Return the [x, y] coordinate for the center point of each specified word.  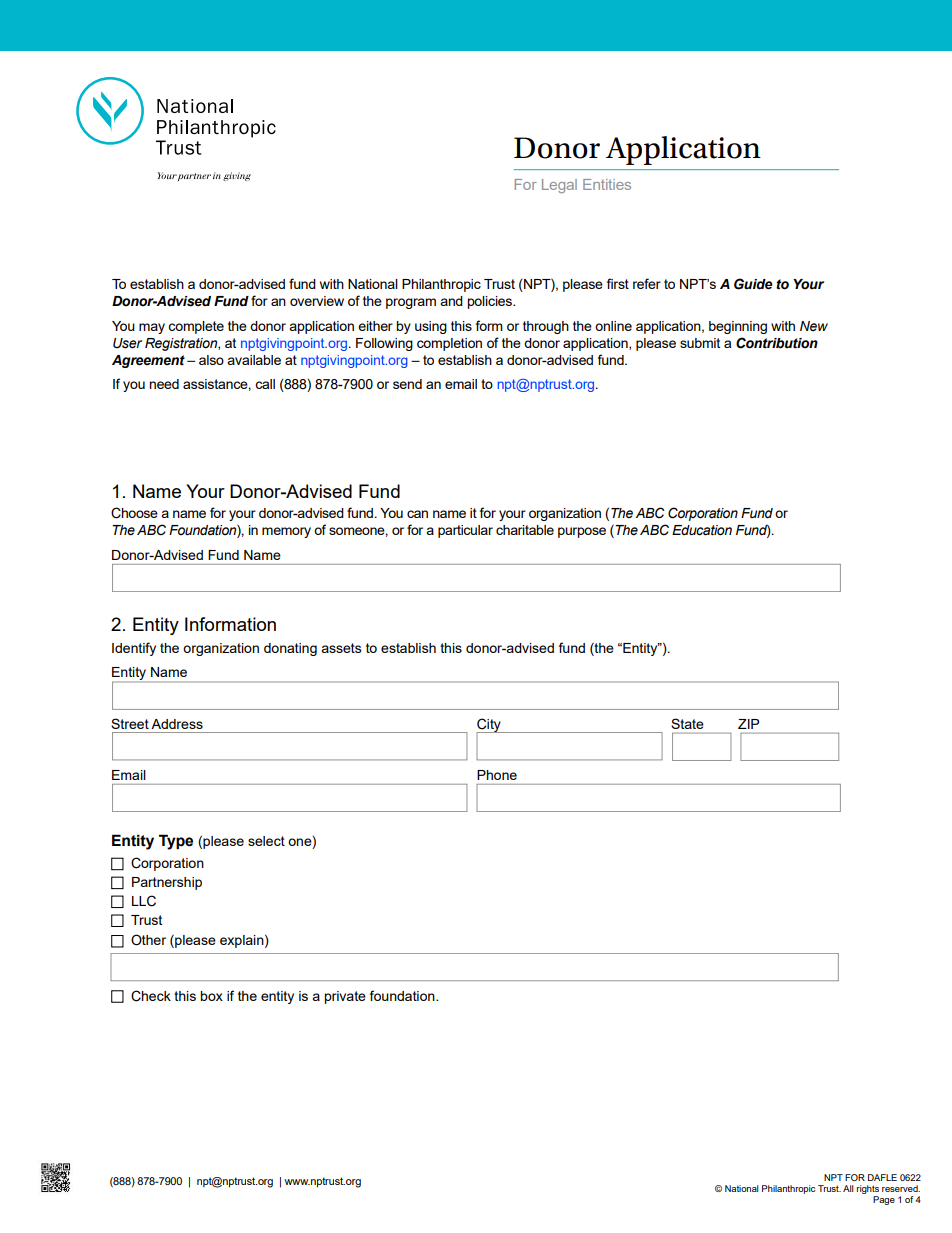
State [687, 723]
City [489, 726]
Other [148, 940]
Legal [559, 186]
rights [868, 1189]
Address [177, 724]
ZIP [748, 724]
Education [702, 530]
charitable [525, 530]
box [211, 996]
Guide [753, 284]
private [345, 997]
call [265, 384]
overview [317, 301]
